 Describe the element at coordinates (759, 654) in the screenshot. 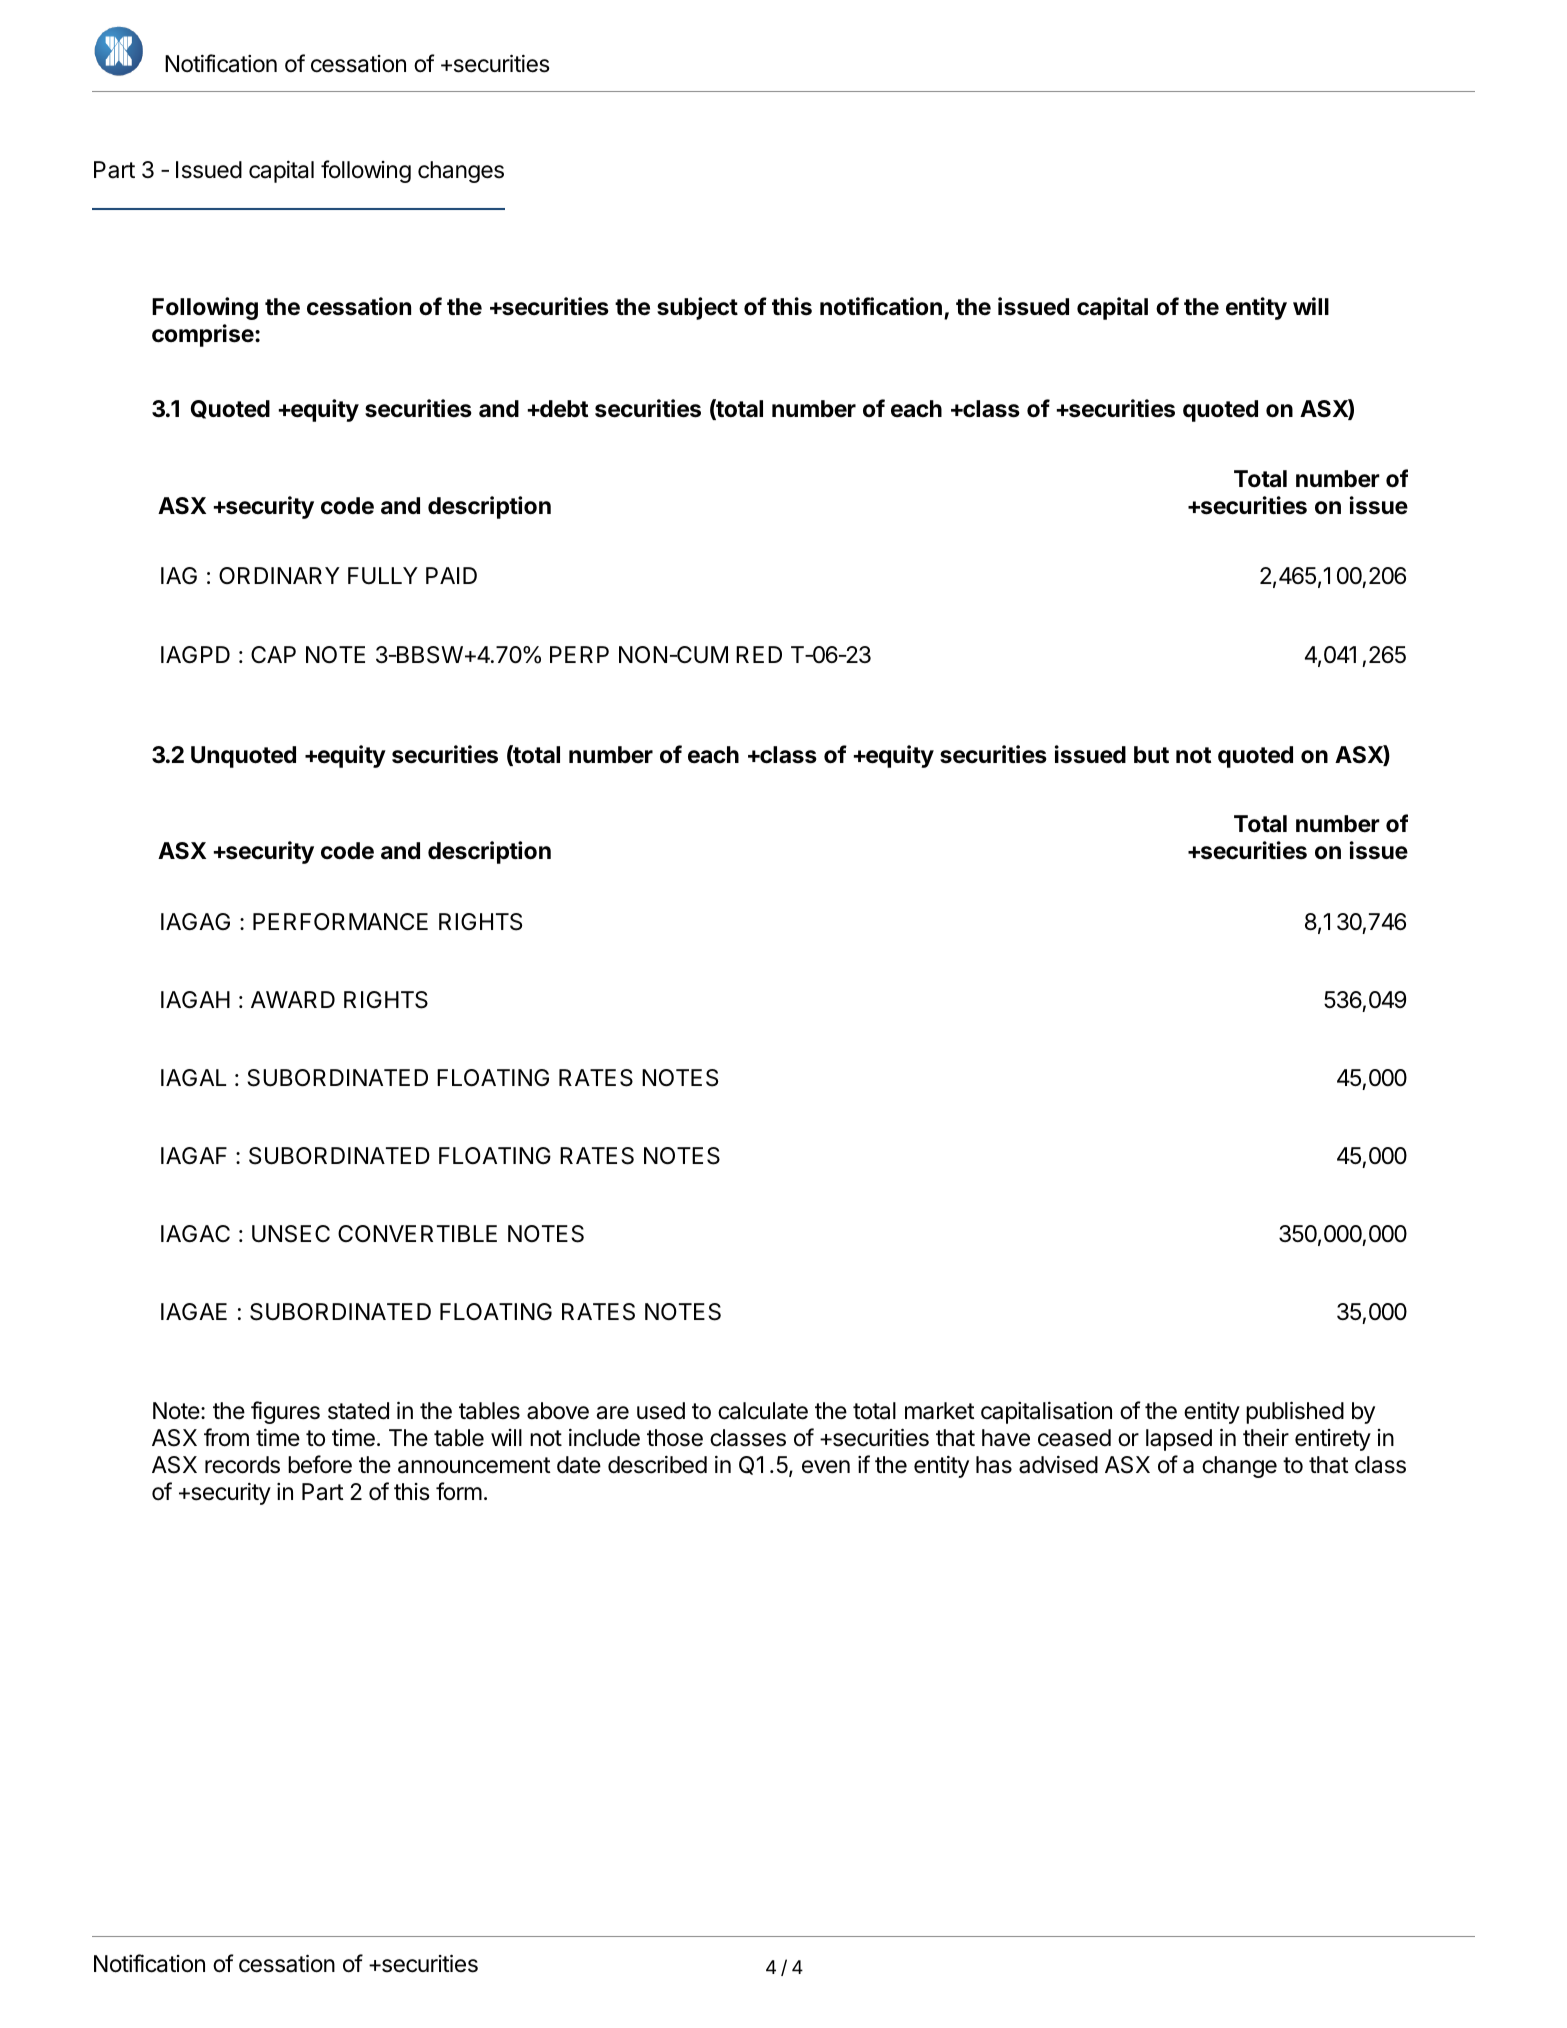

I see `RED` at that location.
